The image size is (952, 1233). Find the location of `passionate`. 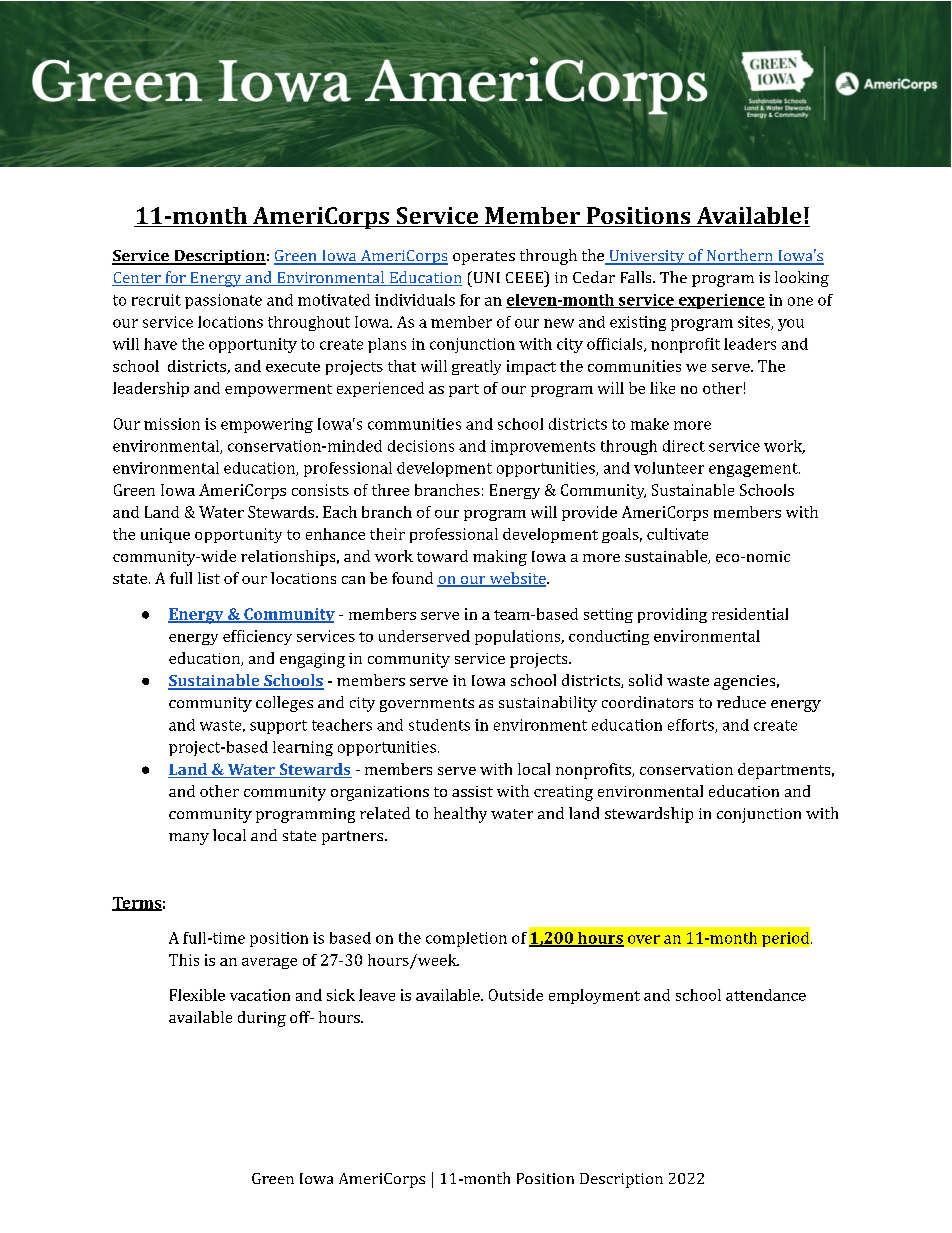

passionate is located at coordinates (223, 301).
